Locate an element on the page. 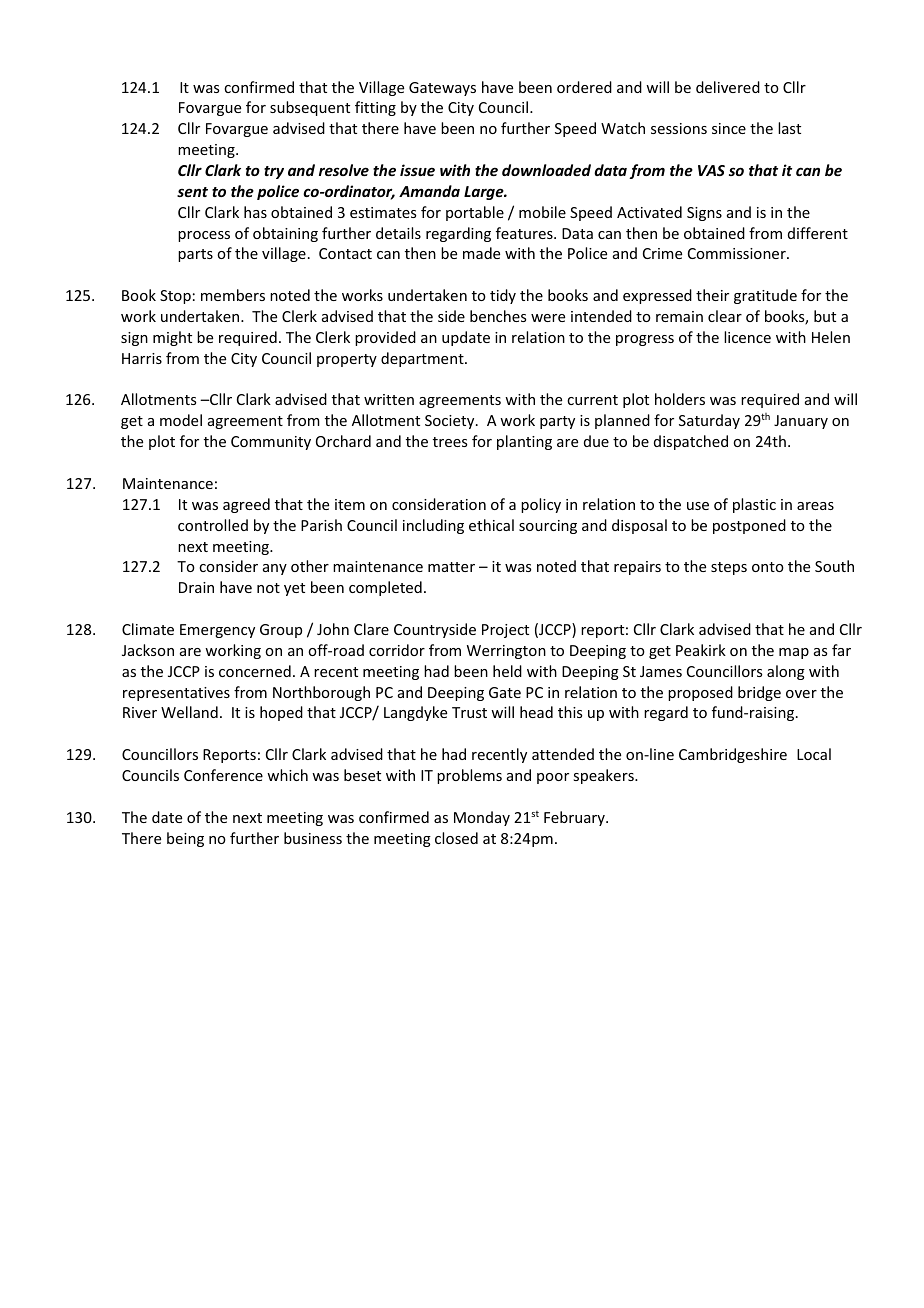 The height and width of the page is (1308, 924). dispatched is located at coordinates (691, 442).
